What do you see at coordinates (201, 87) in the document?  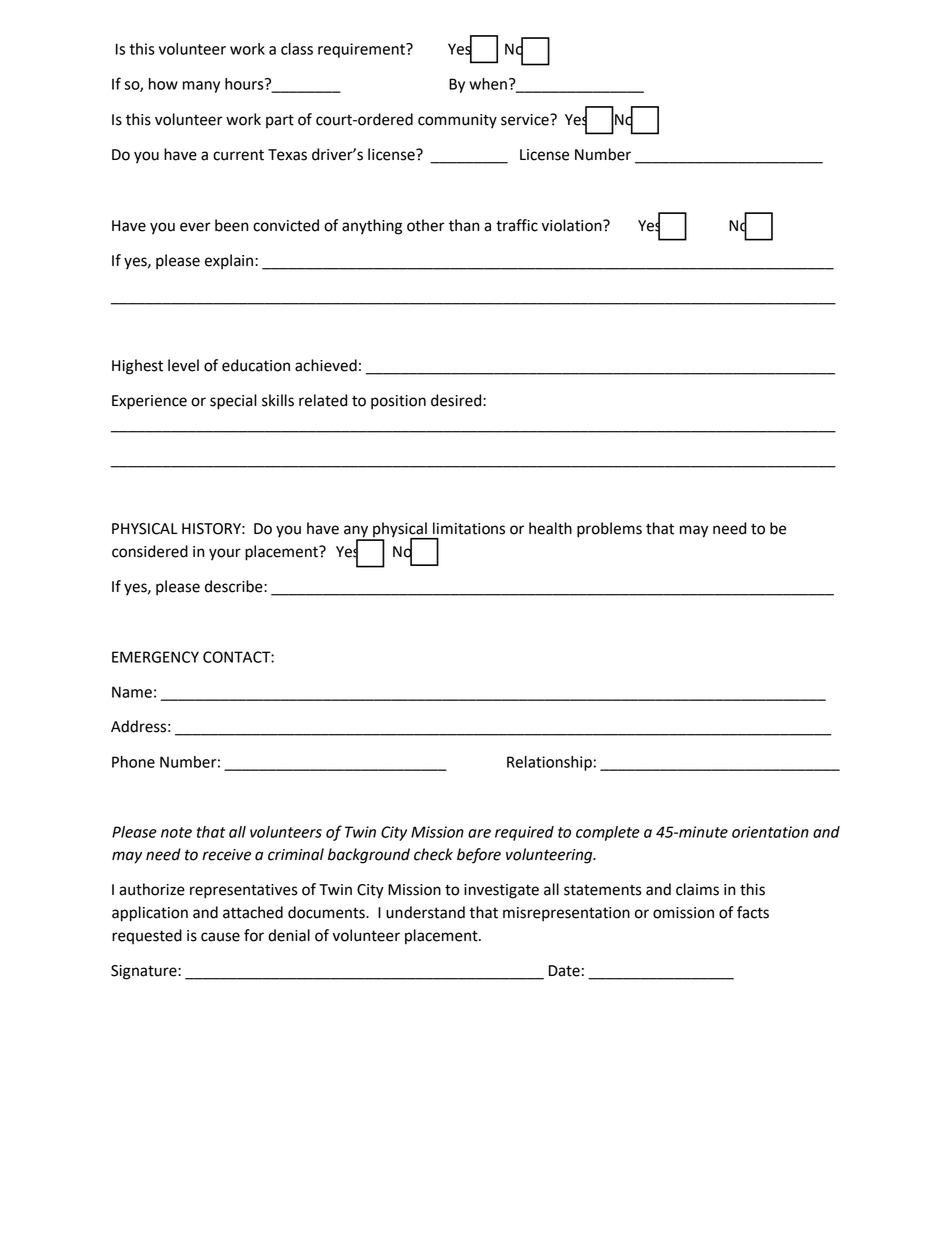 I see `many` at bounding box center [201, 87].
